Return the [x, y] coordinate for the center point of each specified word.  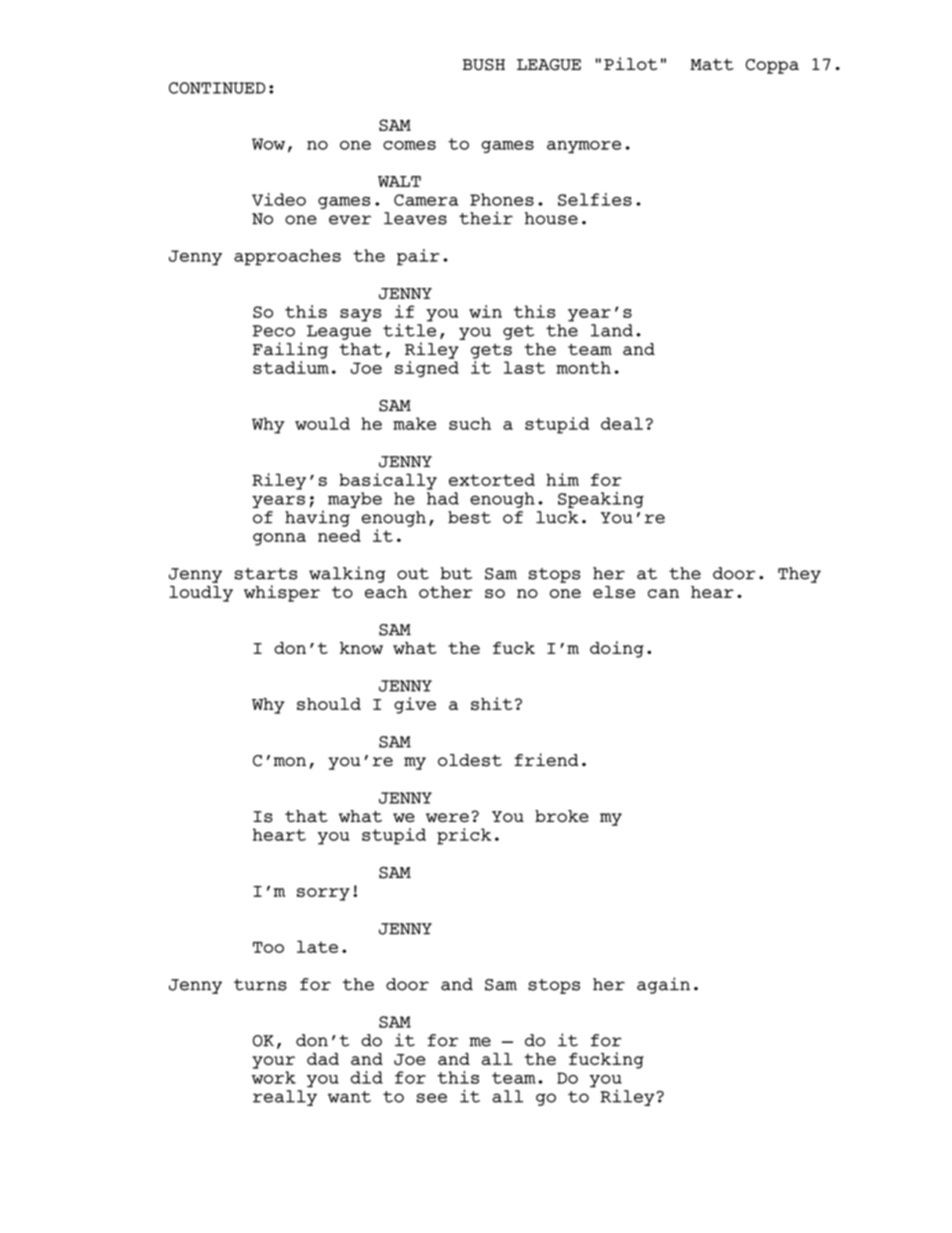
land [612, 330]
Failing [290, 350]
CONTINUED [217, 88]
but [456, 573]
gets [491, 351]
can [663, 593]
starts [266, 574]
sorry [323, 894]
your [273, 1062]
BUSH [484, 65]
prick [464, 836]
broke [562, 816]
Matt [712, 64]
